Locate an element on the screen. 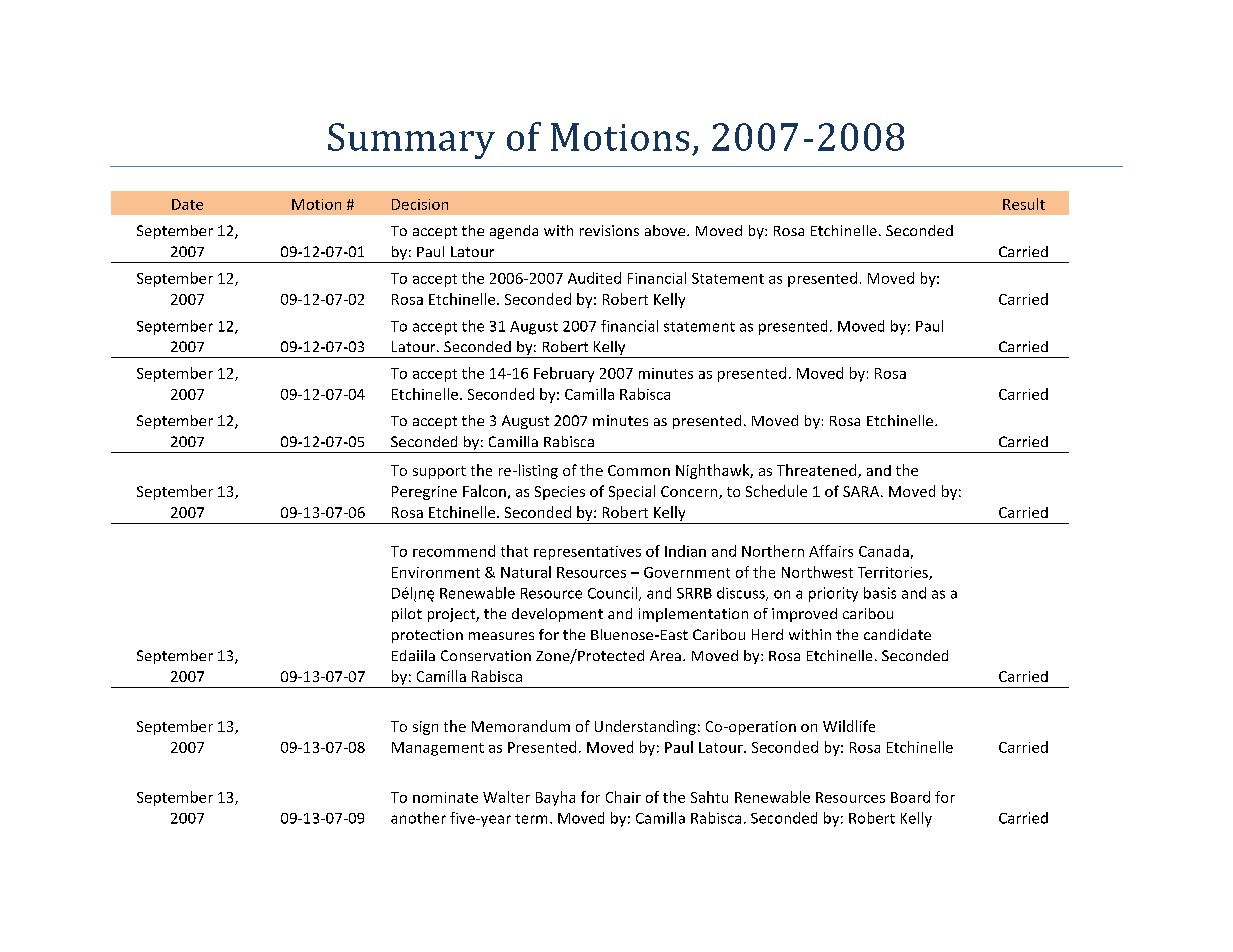  Result is located at coordinates (1024, 204).
